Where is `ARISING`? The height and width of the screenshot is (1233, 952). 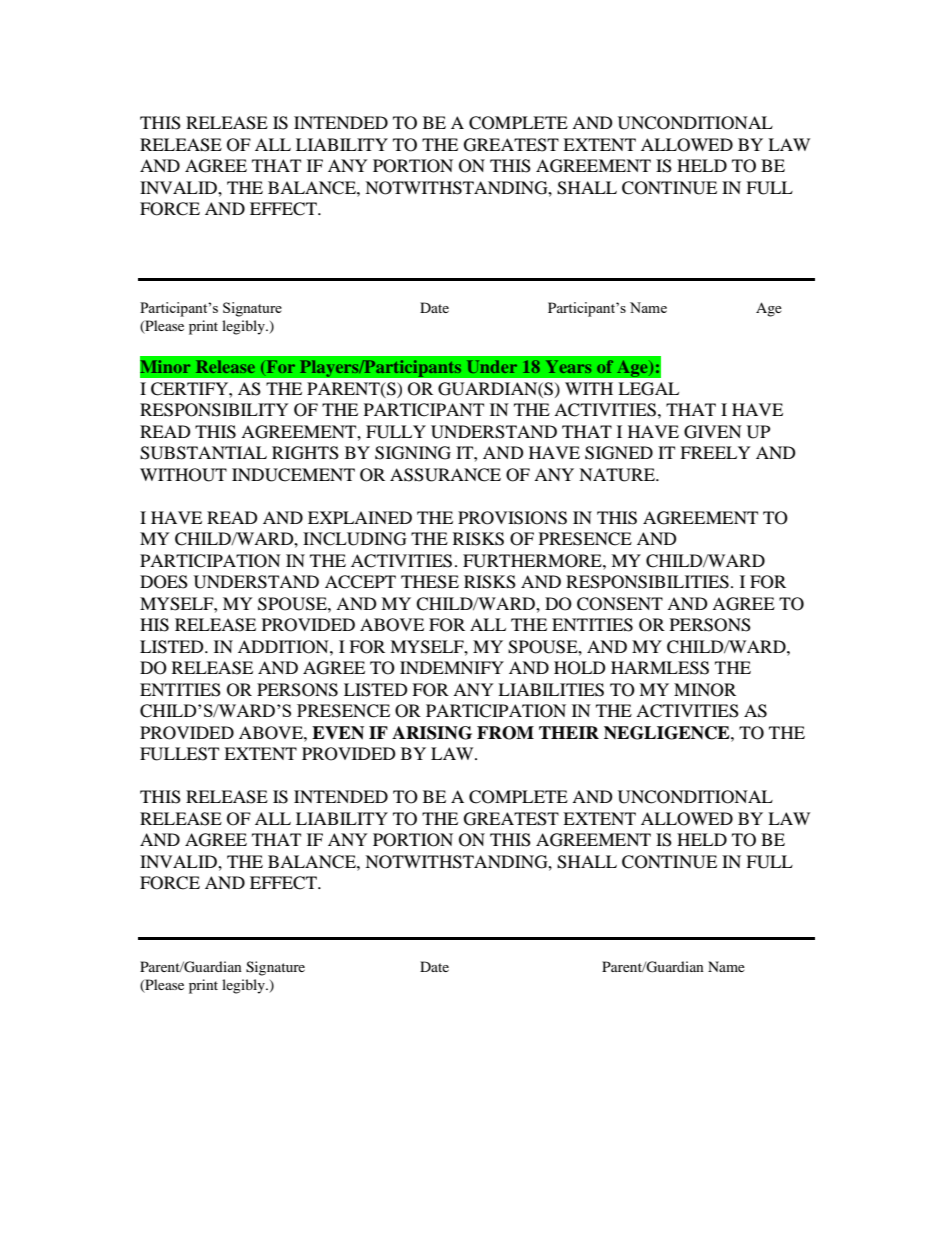 ARISING is located at coordinates (432, 733).
